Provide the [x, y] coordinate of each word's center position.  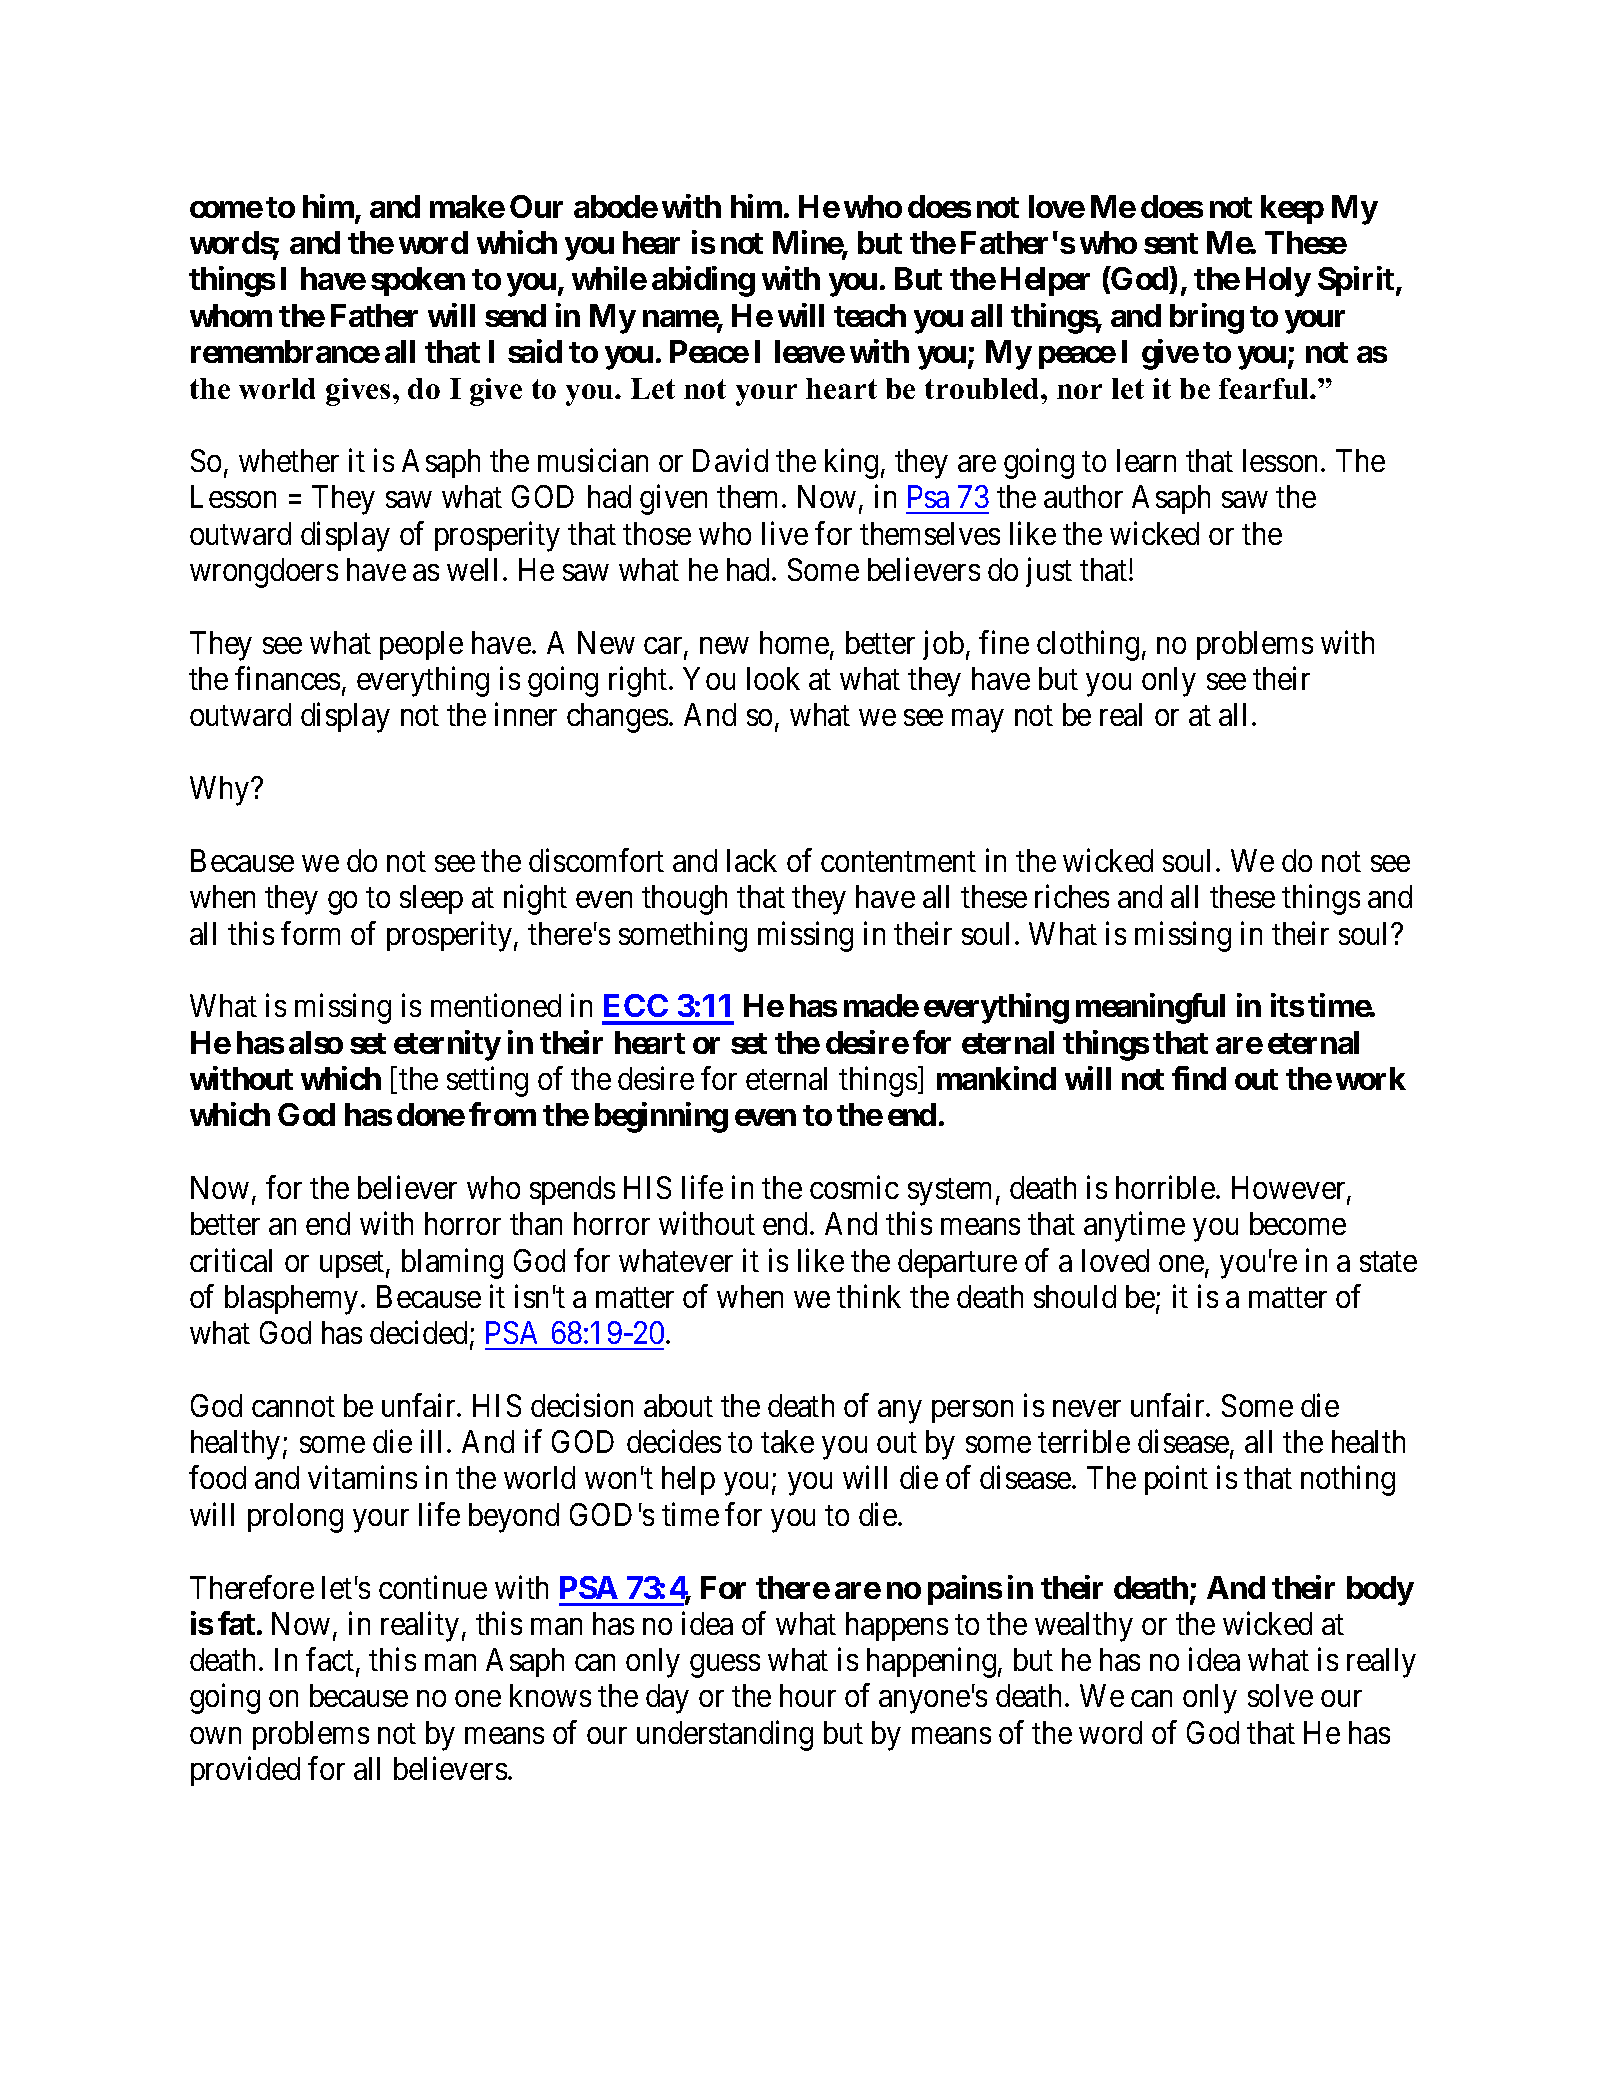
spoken [418, 281]
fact [331, 1661]
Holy [1278, 282]
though [684, 900]
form [310, 933]
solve [1280, 1695]
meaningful [1150, 1009]
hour [808, 1695]
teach [870, 315]
